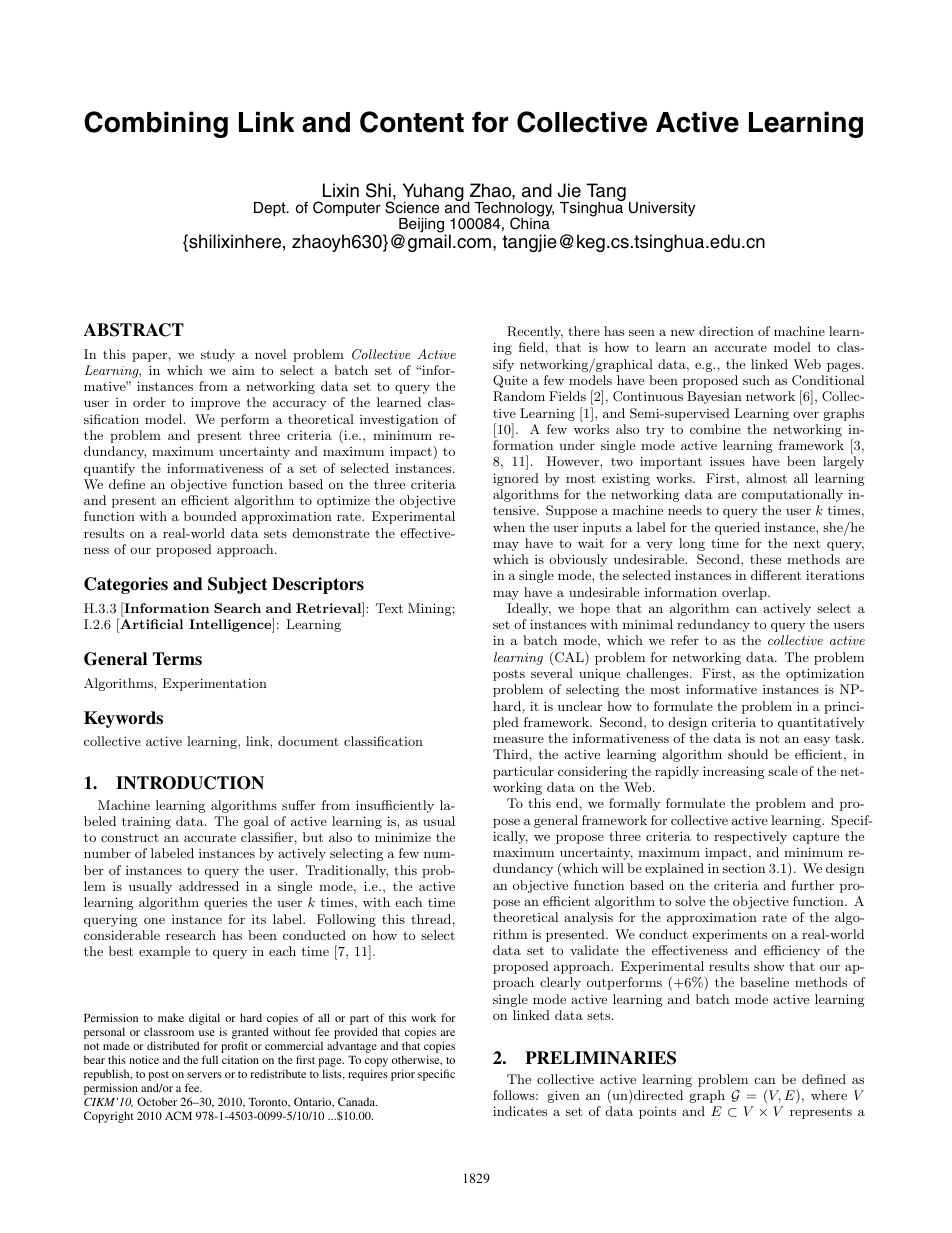 This page has width=952, height=1233. Describe the element at coordinates (156, 124) in the page. I see `Combining` at that location.
